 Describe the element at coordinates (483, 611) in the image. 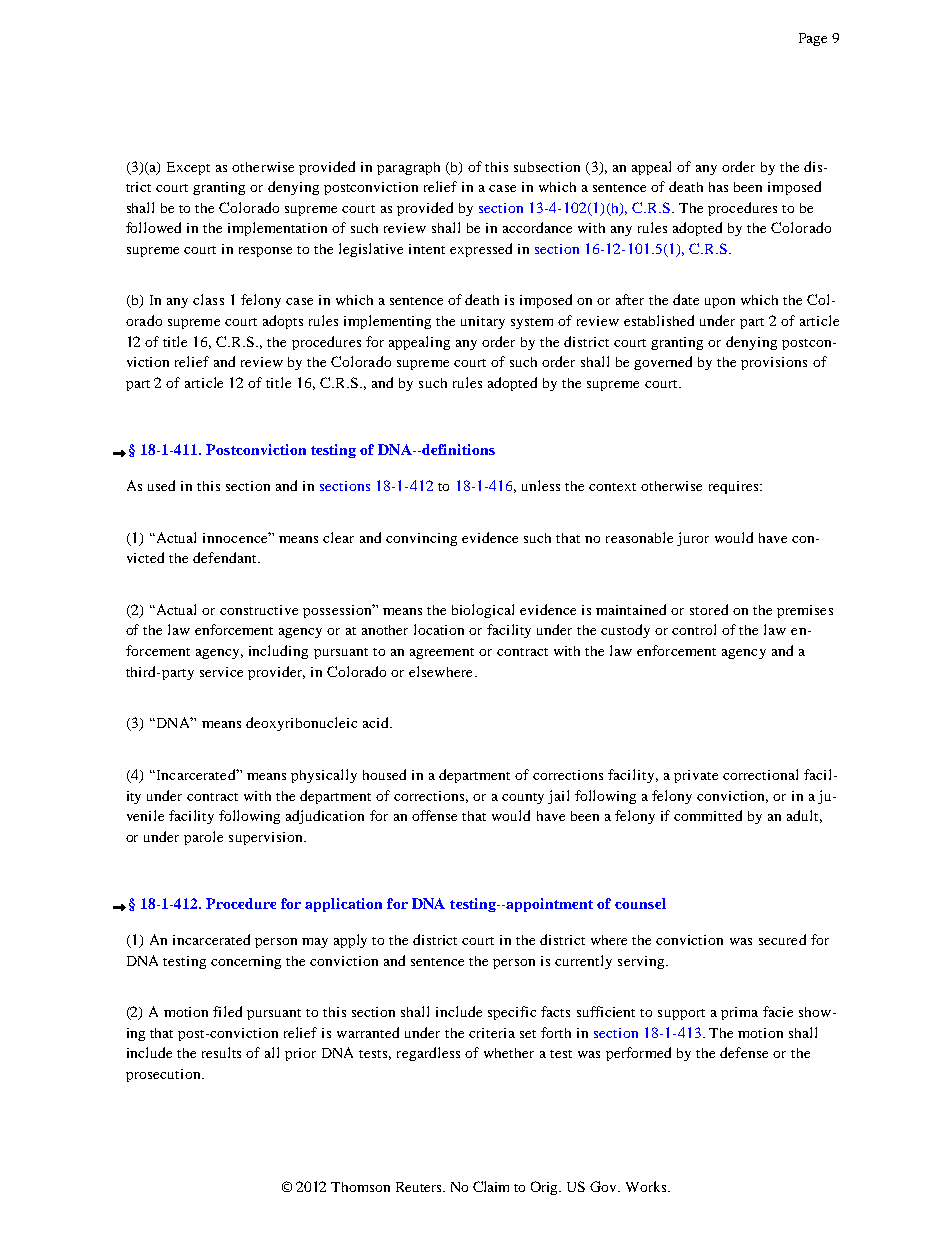

I see `biological` at that location.
